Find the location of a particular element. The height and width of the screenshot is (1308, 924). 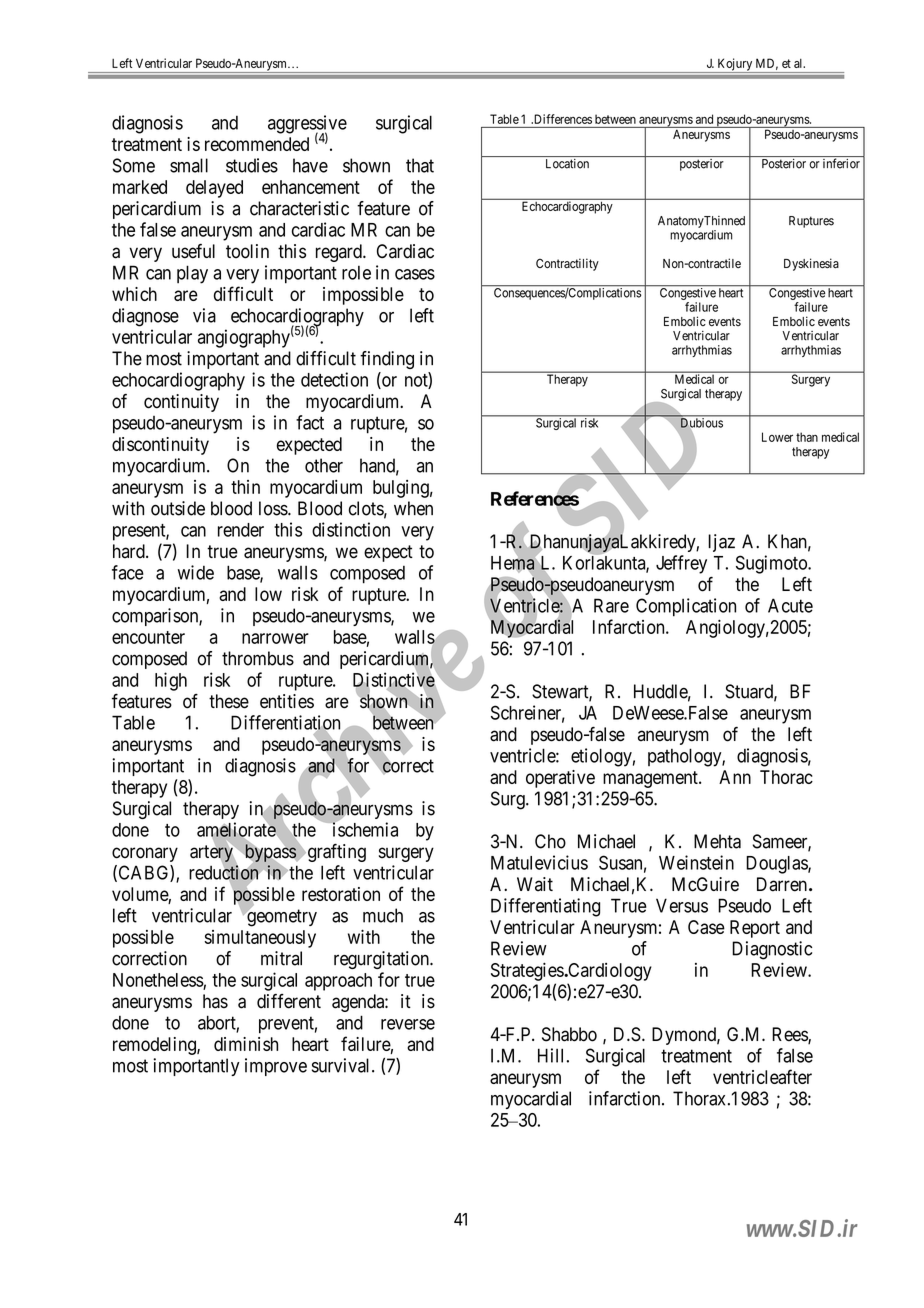

inferior is located at coordinates (841, 163).
